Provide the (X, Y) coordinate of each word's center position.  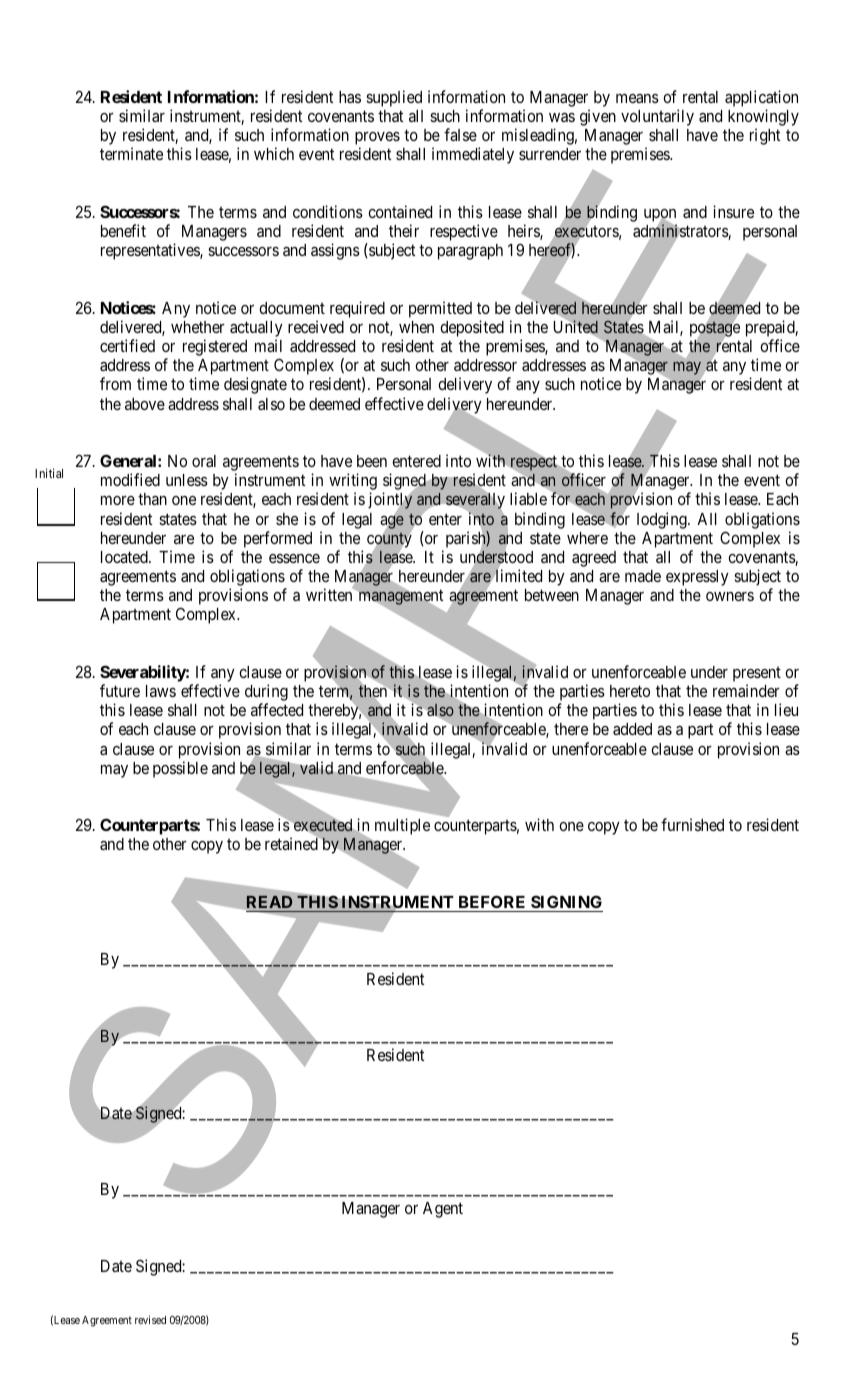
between (552, 595)
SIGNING (566, 901)
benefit (123, 230)
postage (715, 329)
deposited (472, 328)
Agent (443, 1210)
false (460, 134)
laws (161, 691)
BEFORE (492, 901)
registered (215, 347)
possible (180, 769)
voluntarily (657, 117)
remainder (746, 690)
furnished (692, 824)
